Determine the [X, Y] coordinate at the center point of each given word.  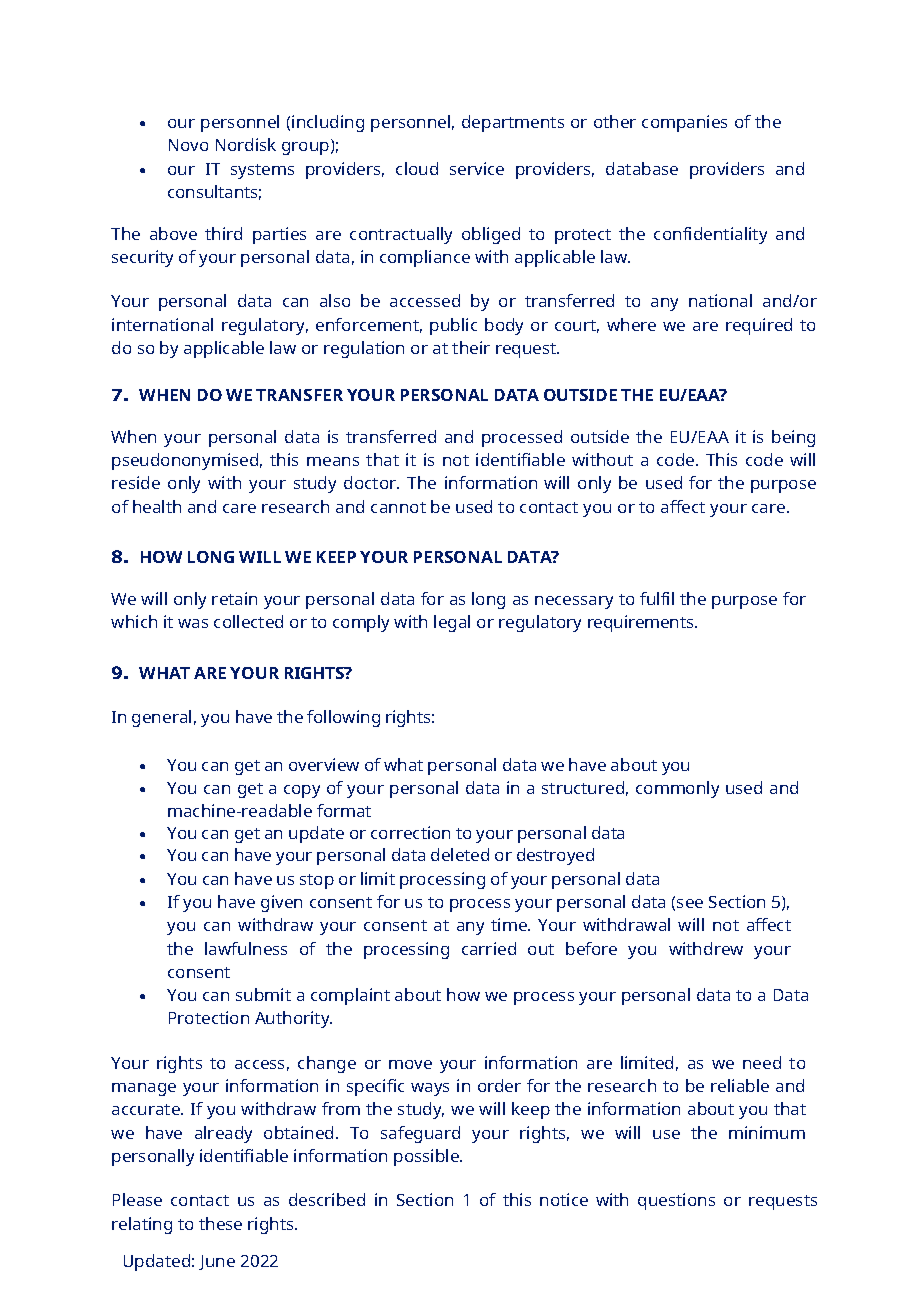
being [793, 438]
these [220, 1223]
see [690, 903]
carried [489, 948]
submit [263, 994]
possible [427, 1157]
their [471, 347]
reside [136, 482]
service [477, 168]
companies [684, 123]
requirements [642, 623]
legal [452, 623]
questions [676, 1201]
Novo [188, 145]
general [161, 718]
